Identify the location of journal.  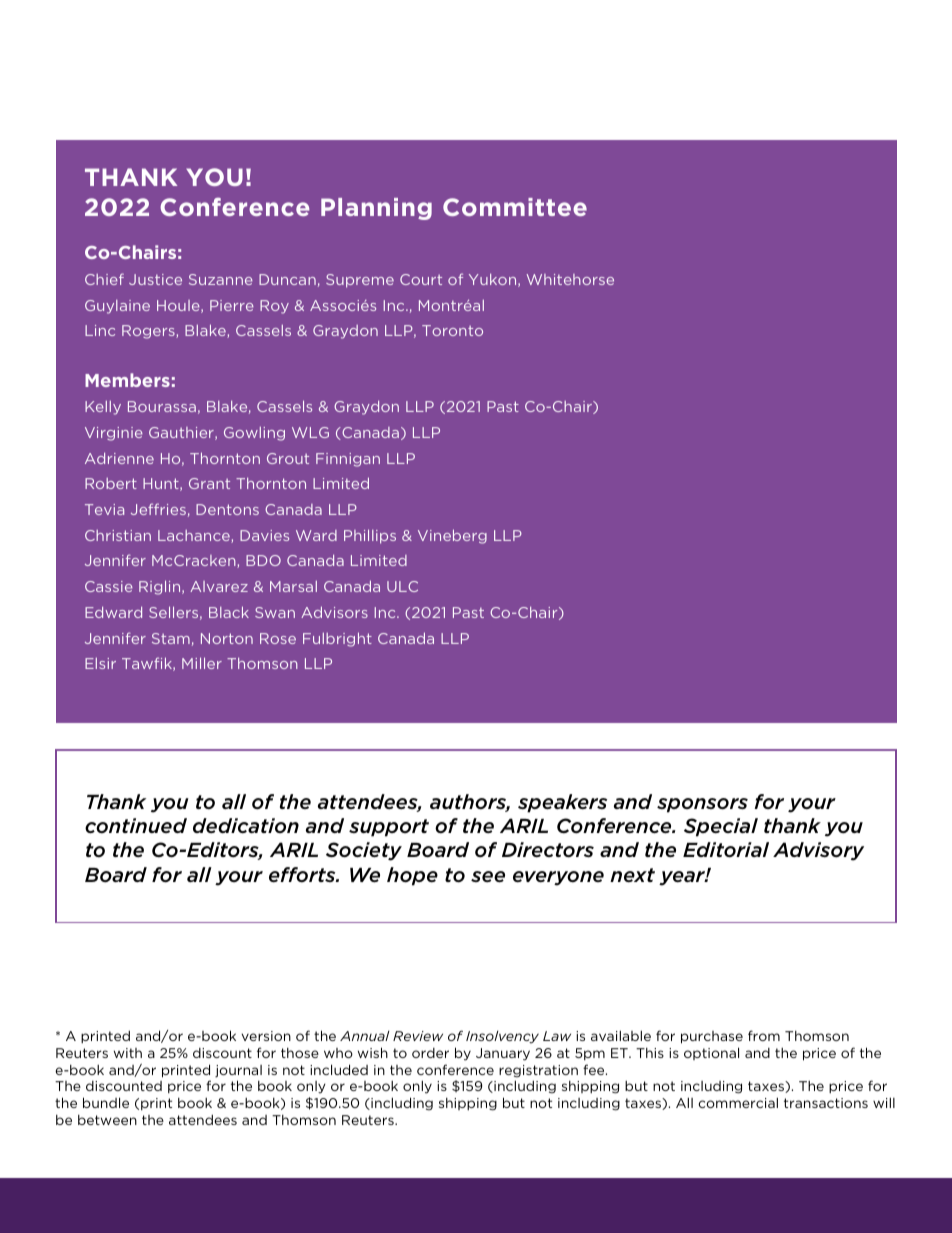
(238, 1071).
